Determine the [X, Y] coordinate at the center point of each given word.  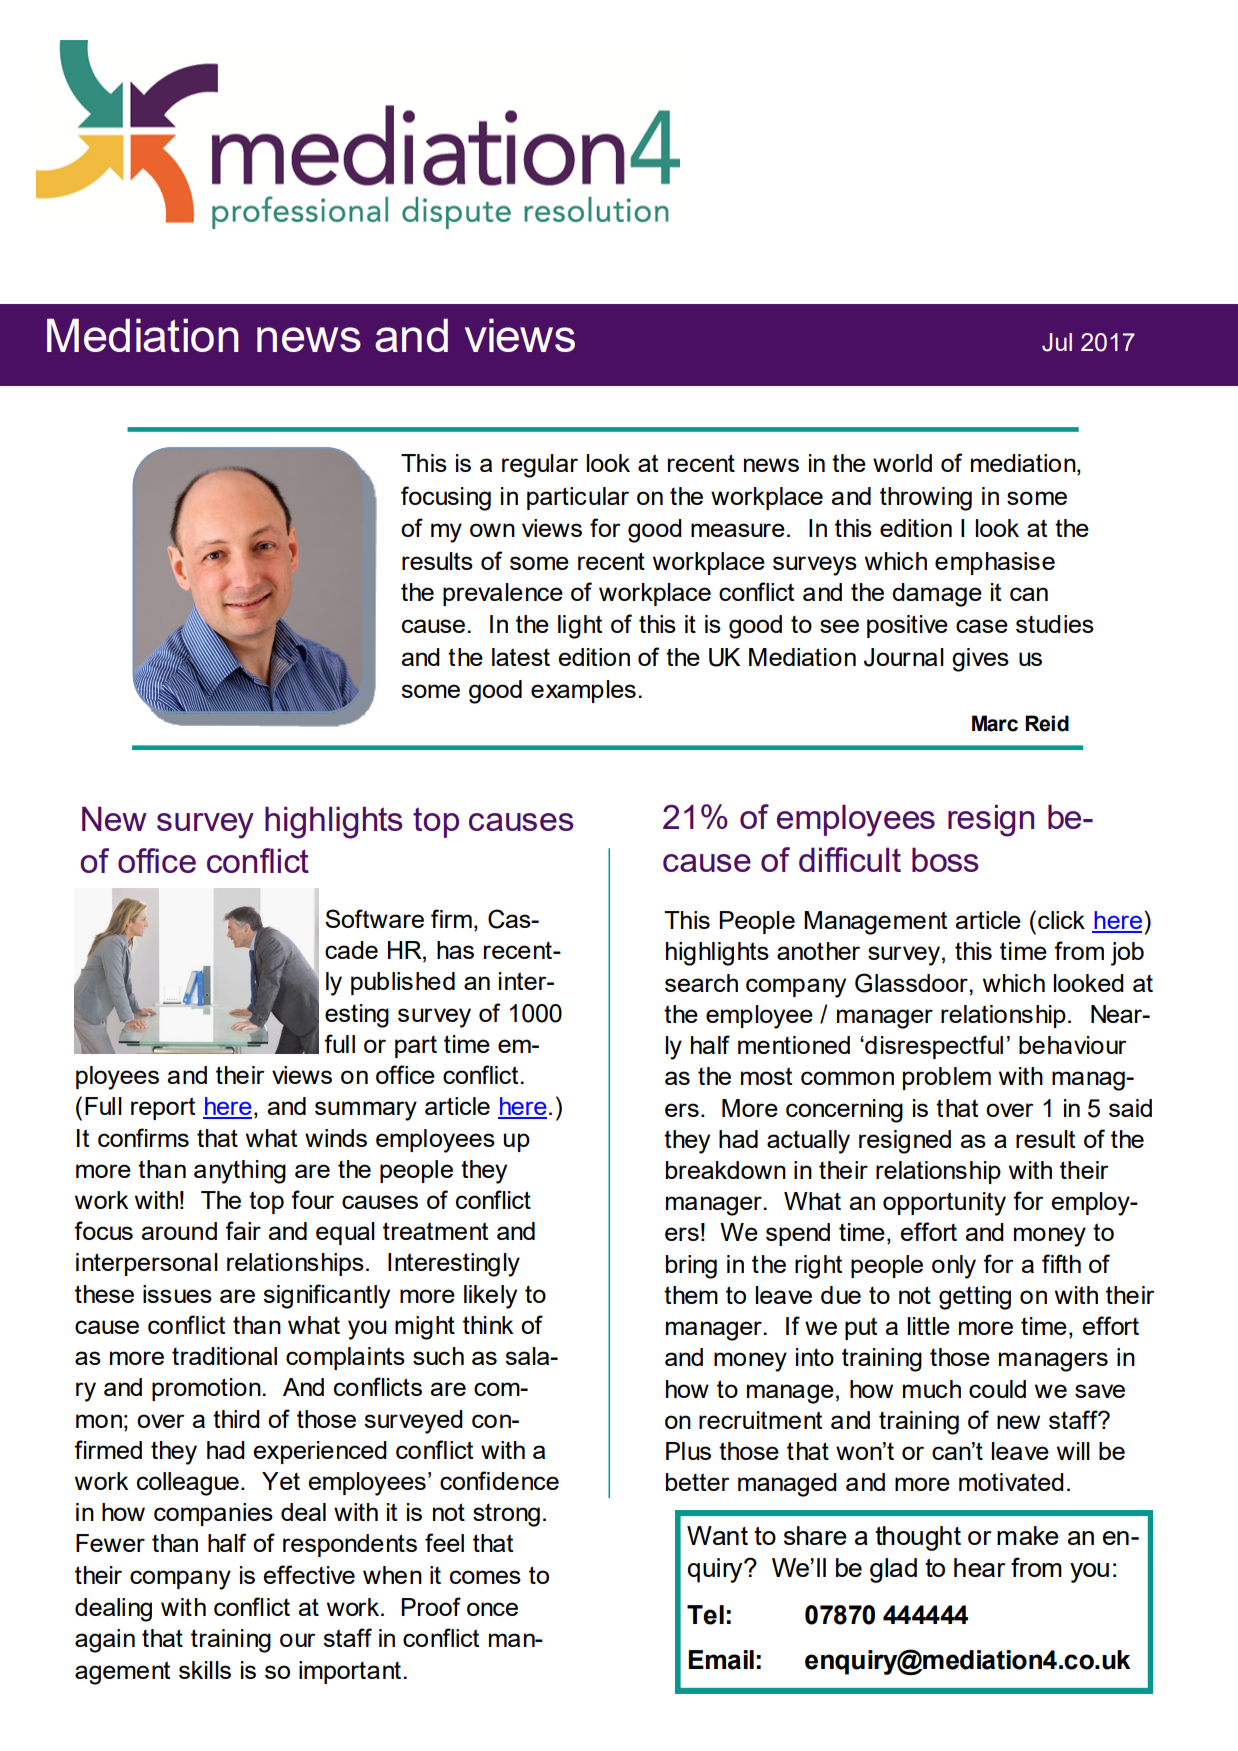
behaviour [1073, 1045]
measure [738, 530]
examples [583, 691]
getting [975, 1298]
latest [521, 657]
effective [309, 1574]
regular [540, 466]
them [691, 1295]
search [701, 983]
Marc [995, 723]
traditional [224, 1356]
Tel [705, 1615]
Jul [1057, 342]
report [163, 1108]
